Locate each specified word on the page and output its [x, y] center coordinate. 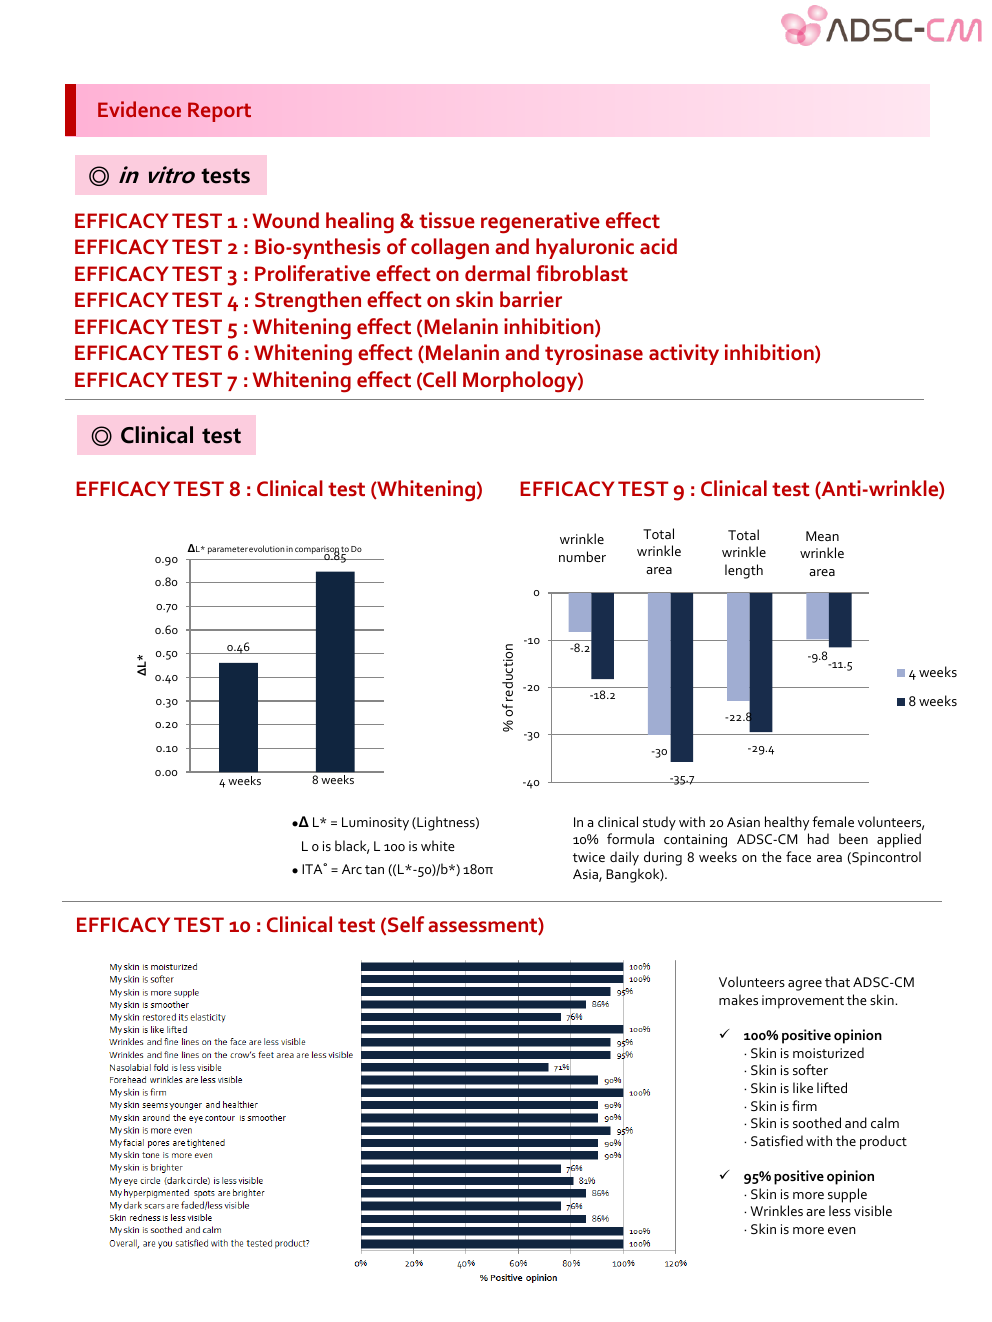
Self [406, 924]
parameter [228, 550]
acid [658, 246]
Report [219, 112]
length [744, 571]
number [582, 556]
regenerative [540, 223]
